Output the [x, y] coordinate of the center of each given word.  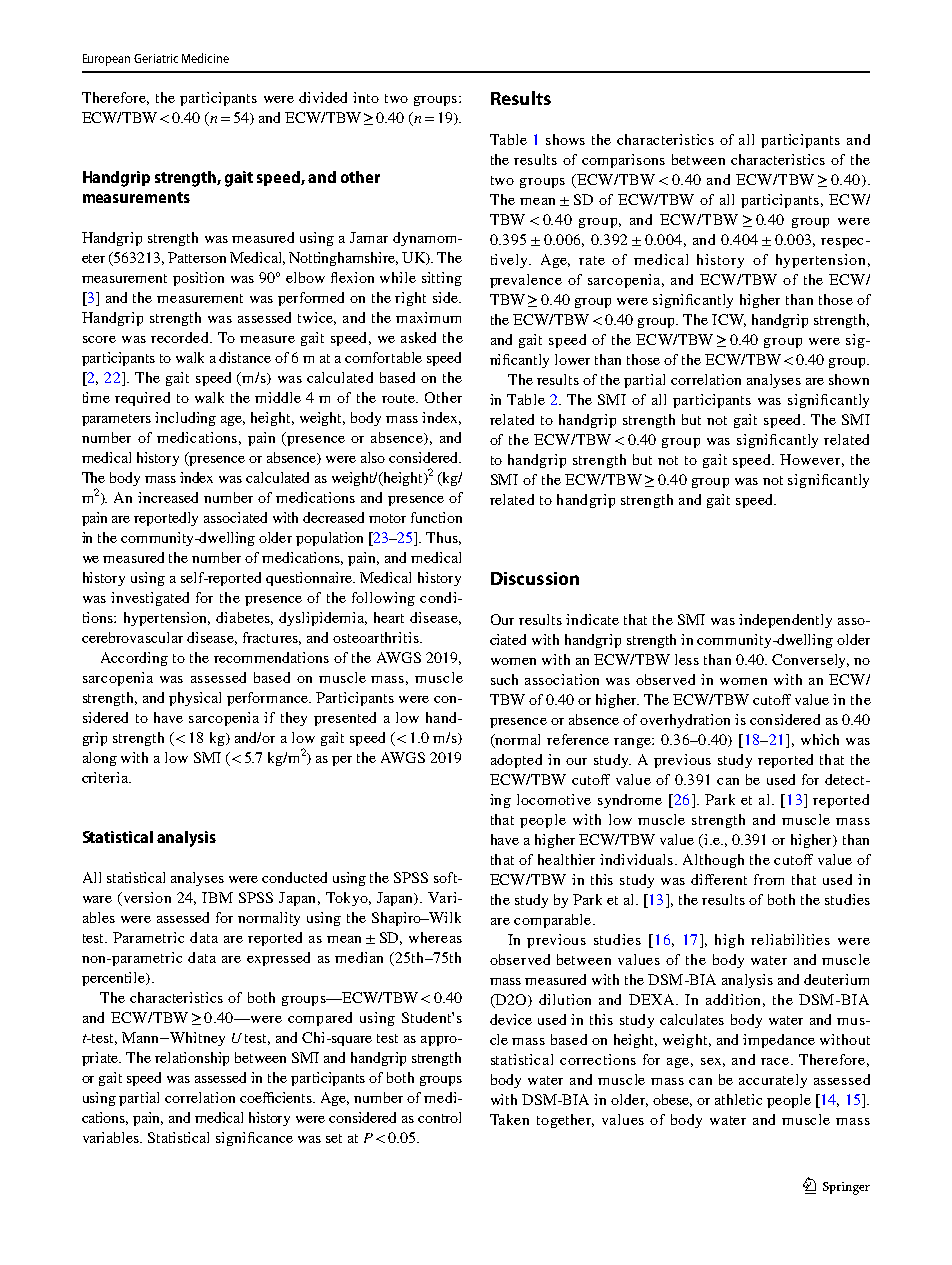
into [366, 97]
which [820, 739]
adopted [516, 761]
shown [849, 379]
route [400, 398]
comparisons [623, 161]
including [185, 419]
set [334, 1138]
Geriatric [156, 58]
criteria [106, 777]
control [439, 1117]
